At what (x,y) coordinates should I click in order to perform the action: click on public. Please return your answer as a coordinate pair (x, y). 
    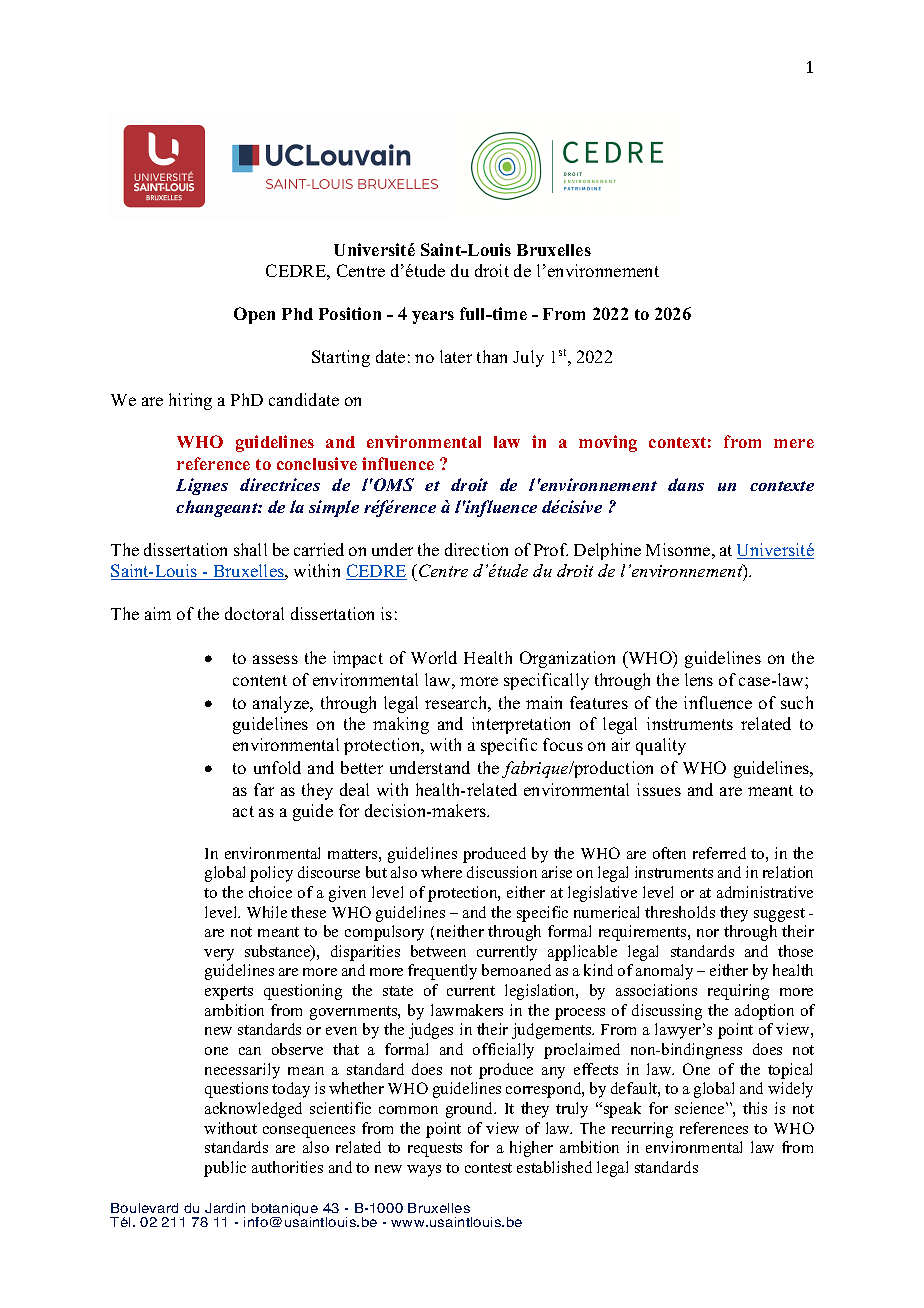
    Looking at the image, I should click on (225, 1169).
